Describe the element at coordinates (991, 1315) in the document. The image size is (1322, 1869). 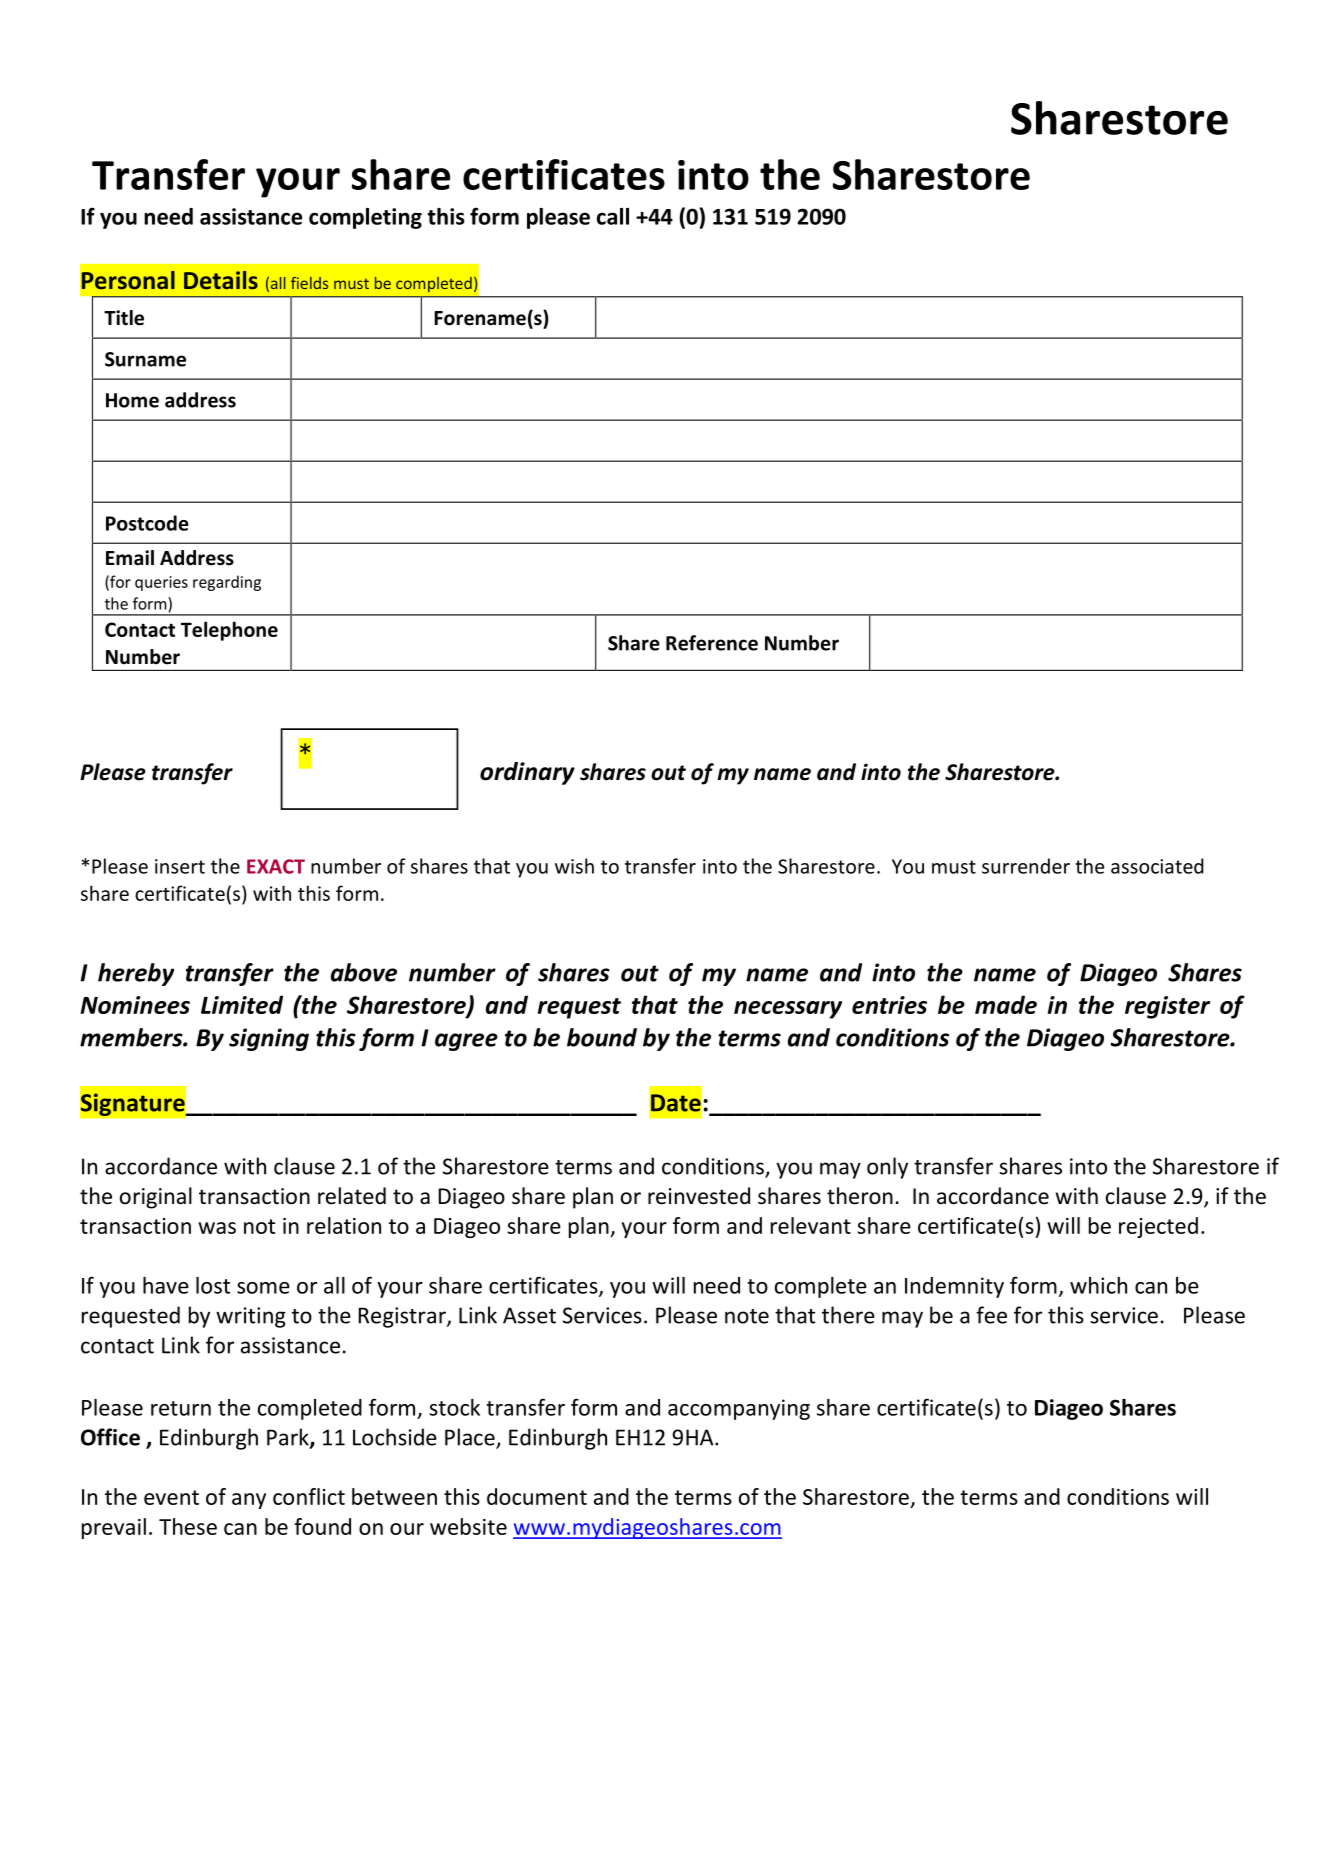
I see `fee` at that location.
